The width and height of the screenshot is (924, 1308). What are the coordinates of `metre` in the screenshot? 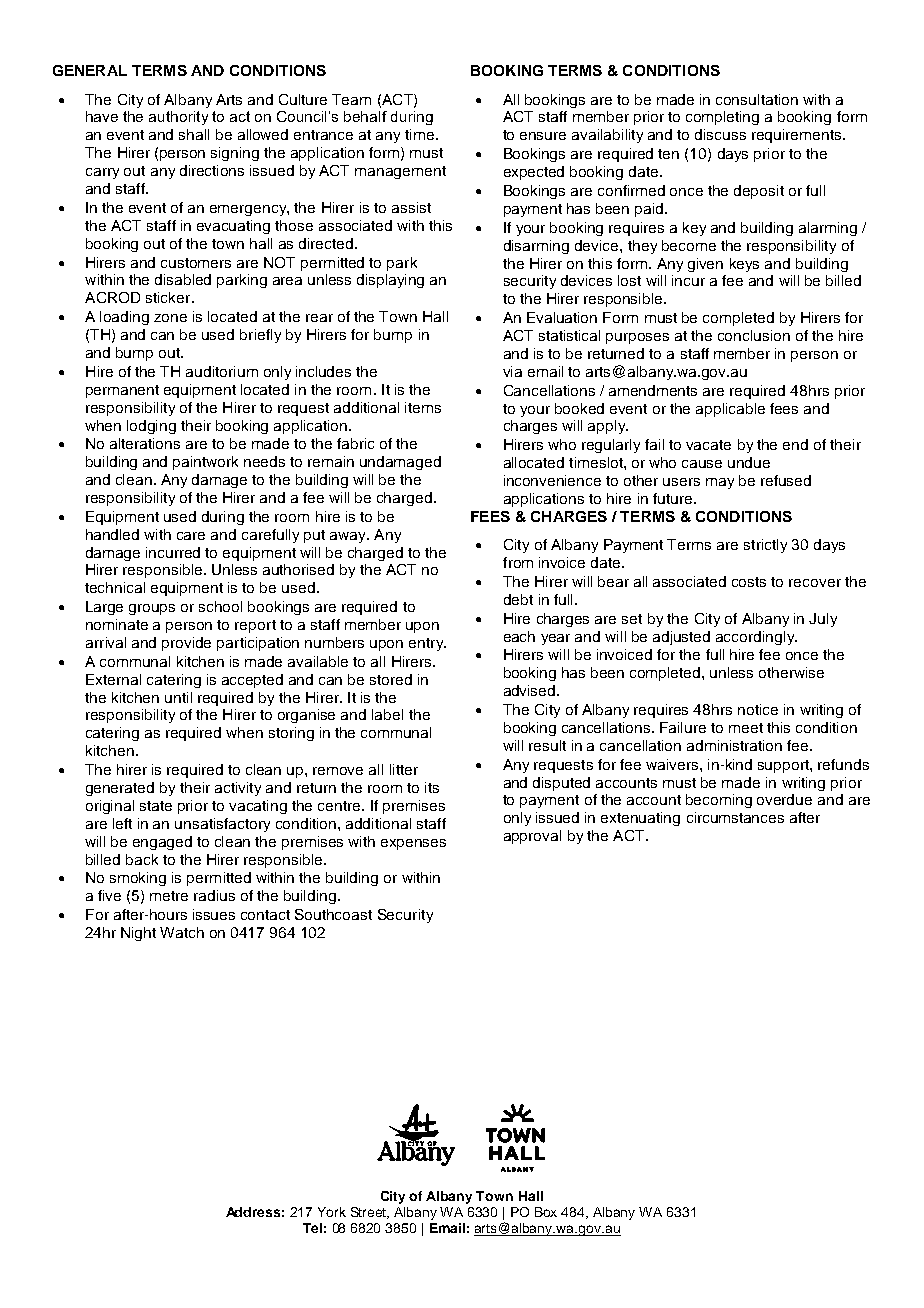 It's located at (169, 896).
